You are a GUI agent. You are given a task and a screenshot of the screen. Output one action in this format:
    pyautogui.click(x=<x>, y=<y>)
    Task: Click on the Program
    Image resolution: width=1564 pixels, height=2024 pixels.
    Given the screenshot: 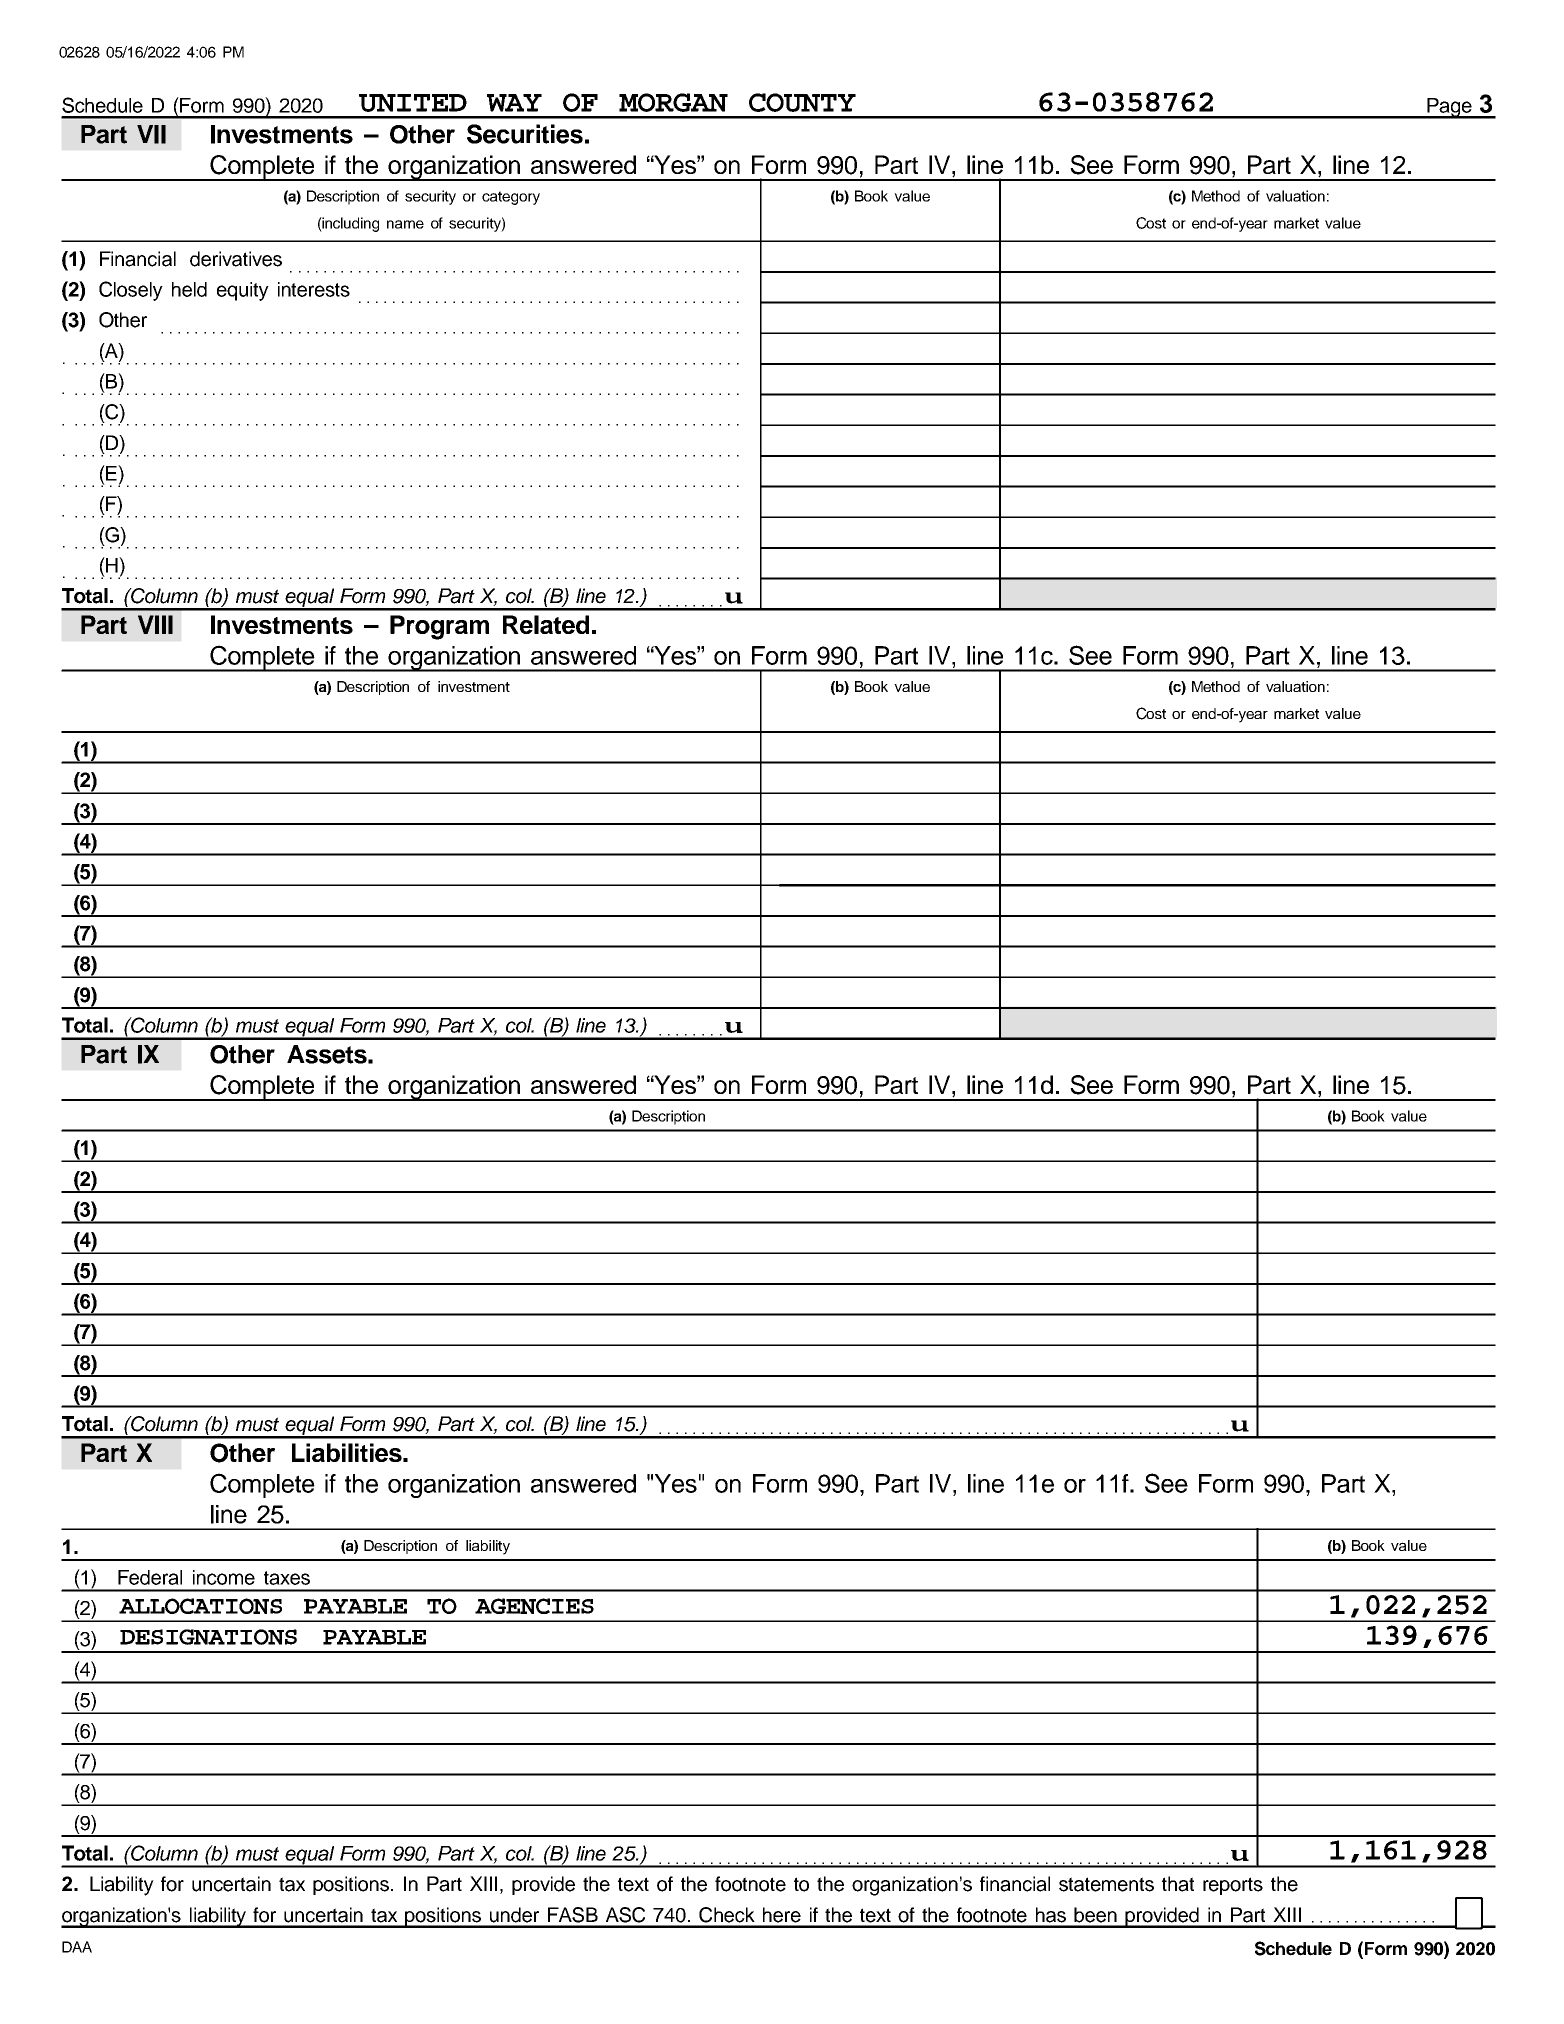 What is the action you would take?
    pyautogui.click(x=439, y=627)
